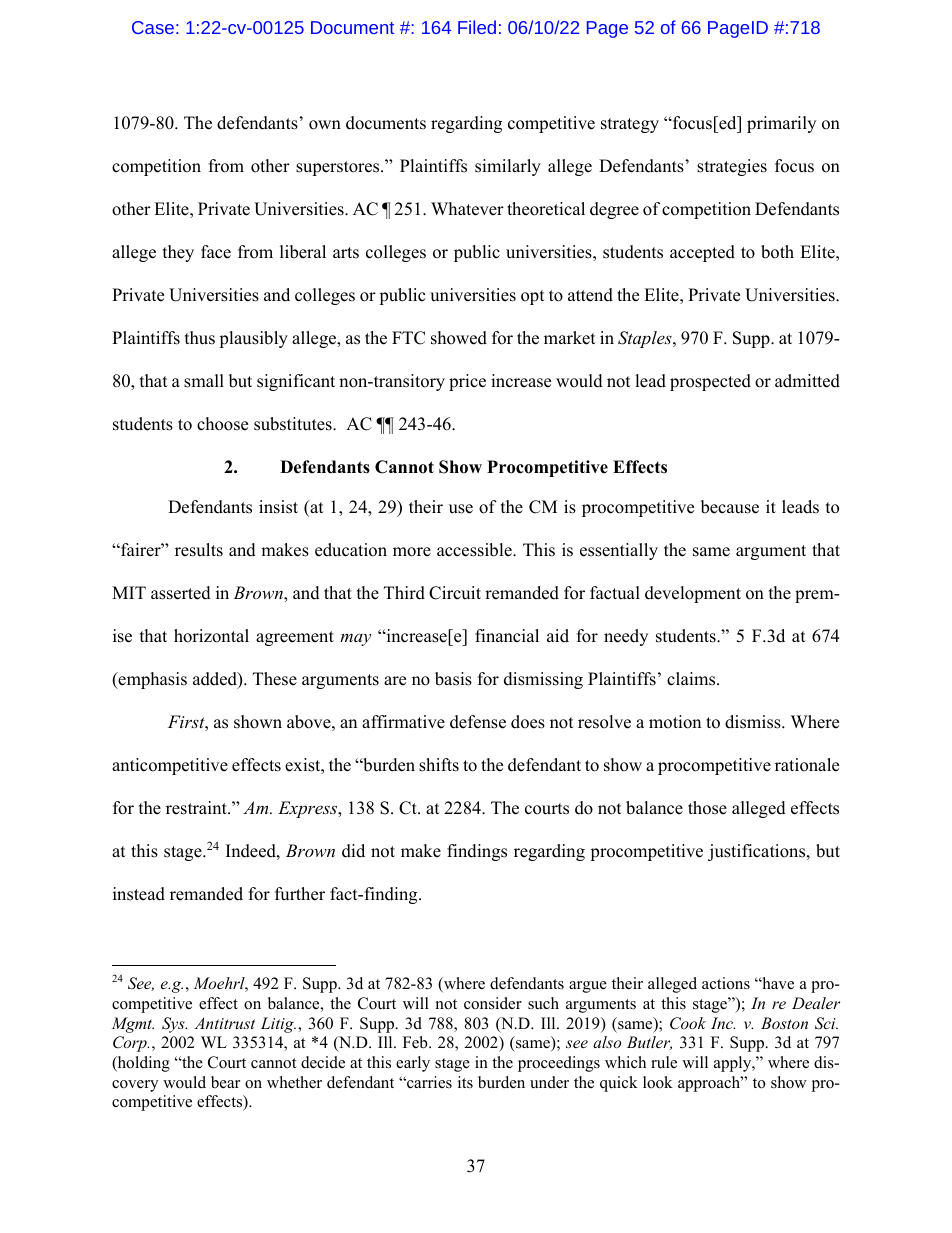  I want to click on accessible, so click(475, 550).
